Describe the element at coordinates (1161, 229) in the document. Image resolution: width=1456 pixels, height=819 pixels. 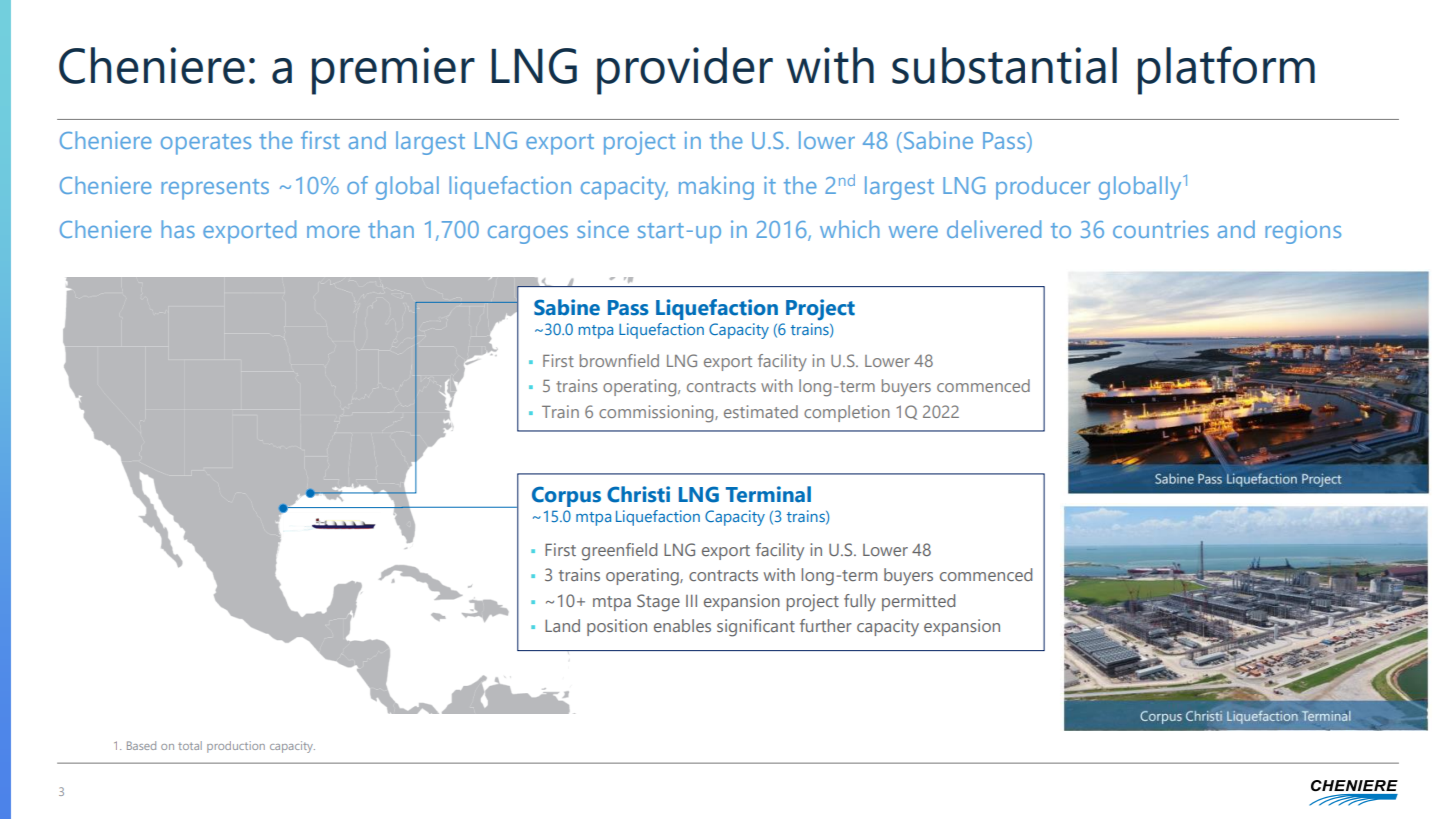
I see `countries` at that location.
